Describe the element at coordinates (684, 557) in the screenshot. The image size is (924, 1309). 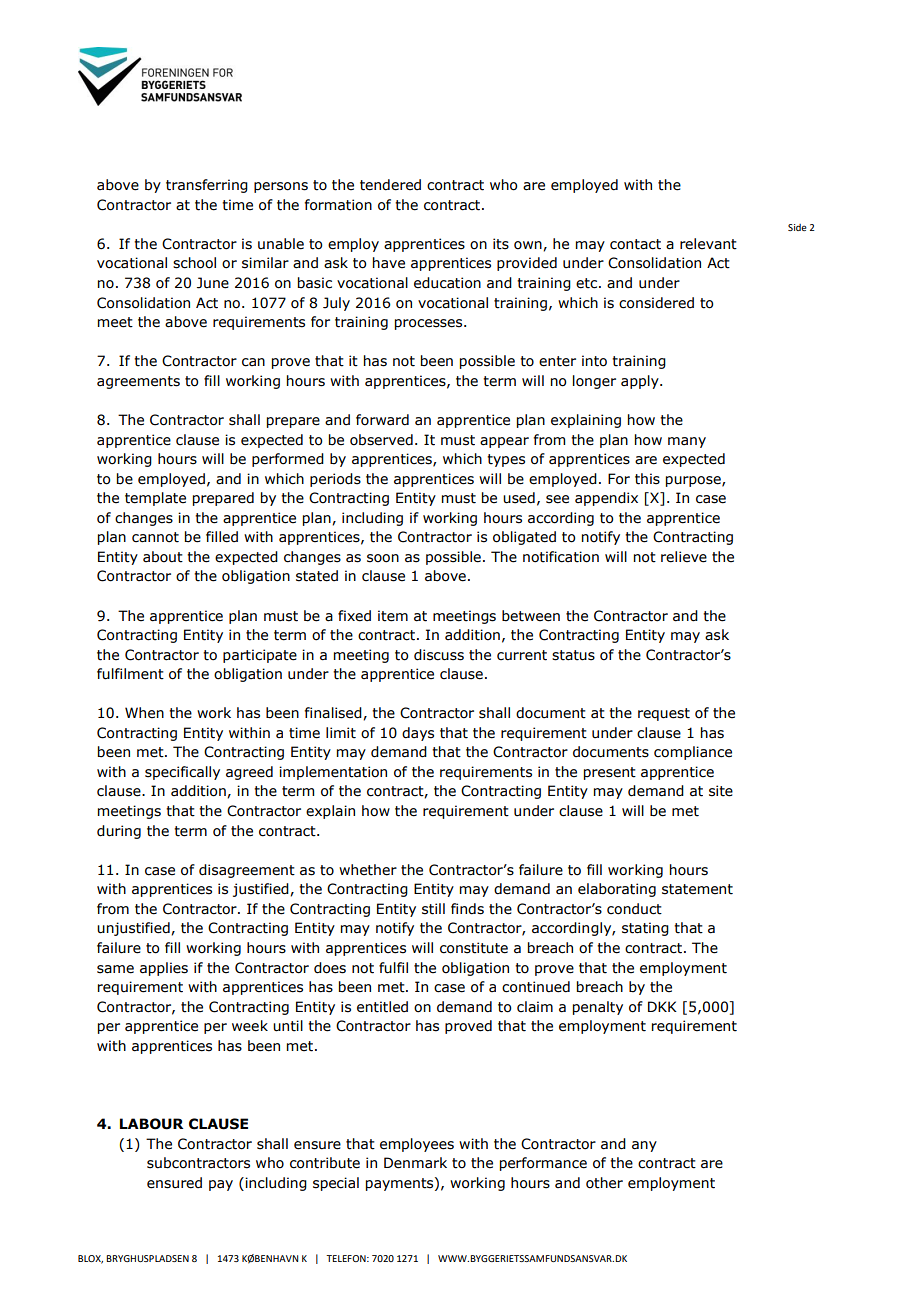
I see `relieve` at that location.
